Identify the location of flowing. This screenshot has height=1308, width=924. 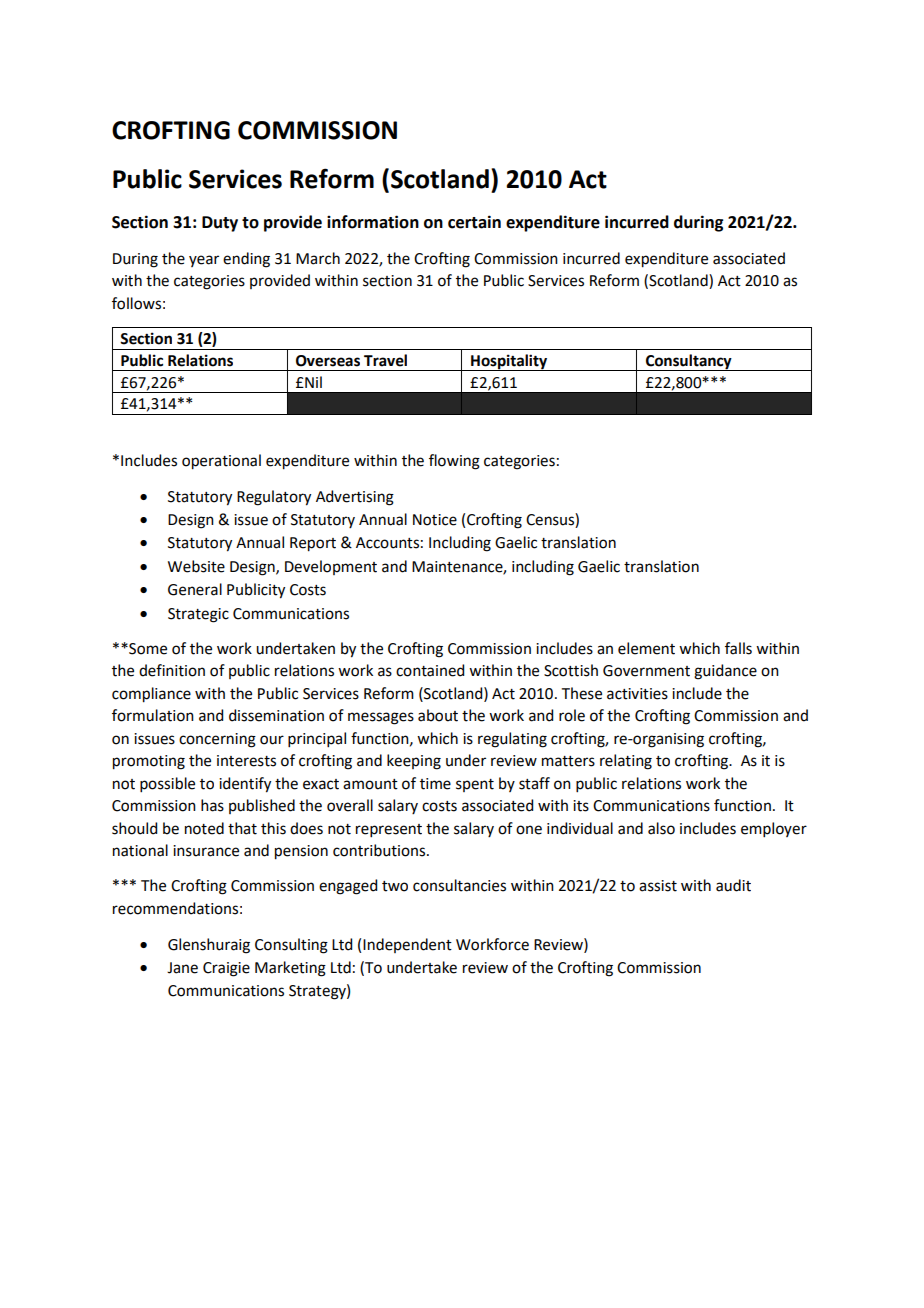
(454, 462).
